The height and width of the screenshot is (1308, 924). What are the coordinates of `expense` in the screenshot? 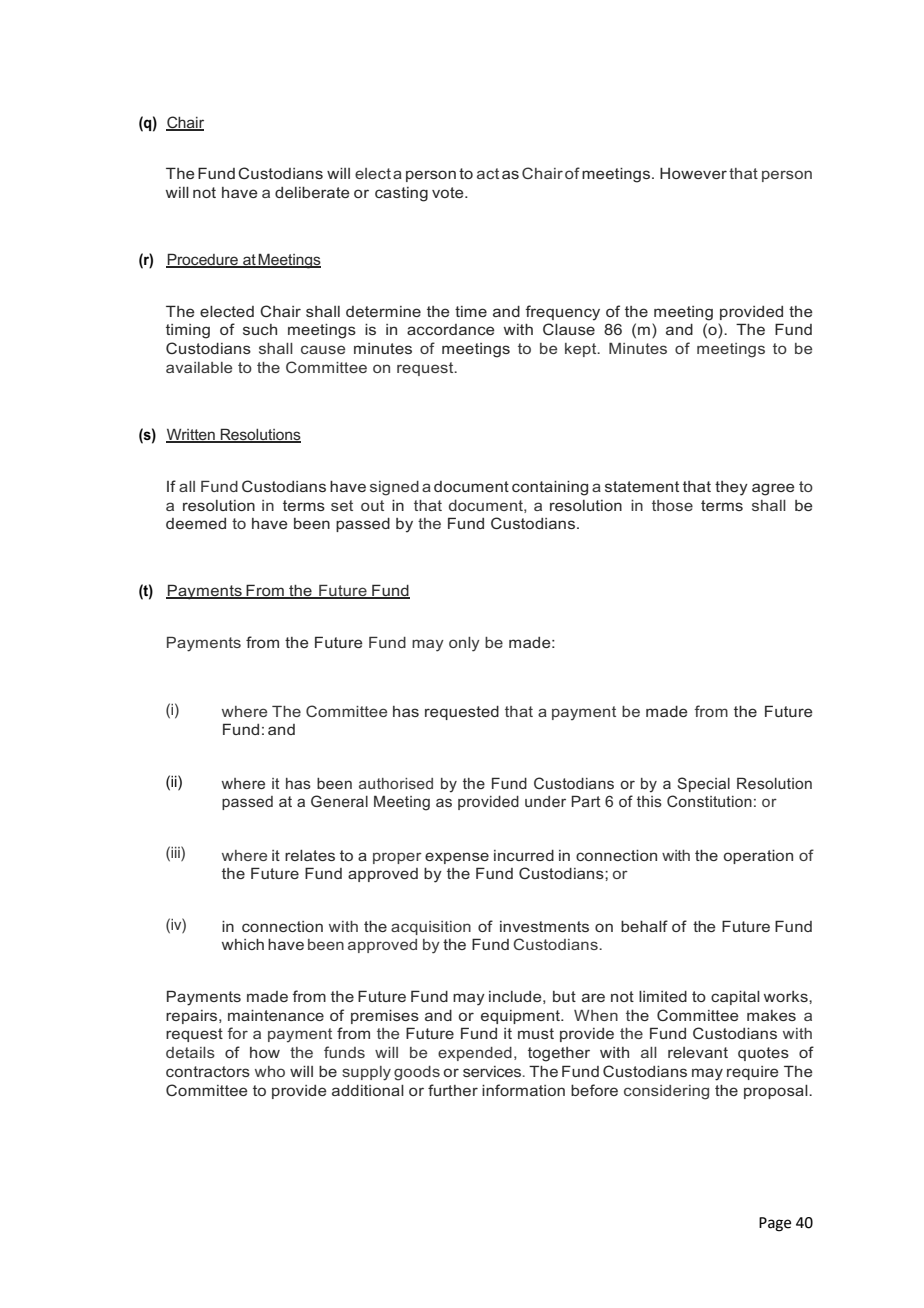 It's located at (457, 858).
